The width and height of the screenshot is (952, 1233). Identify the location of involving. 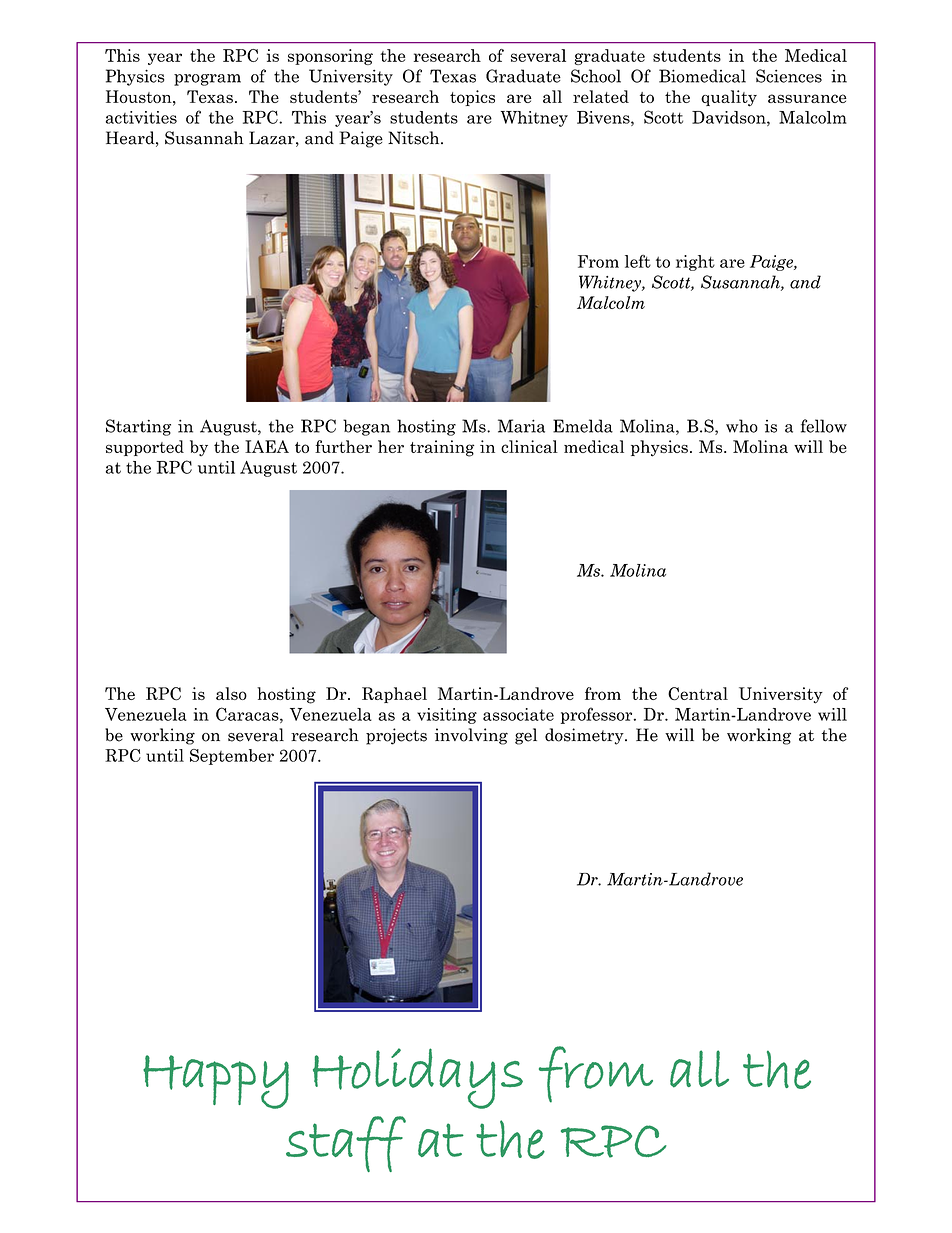
(471, 736).
